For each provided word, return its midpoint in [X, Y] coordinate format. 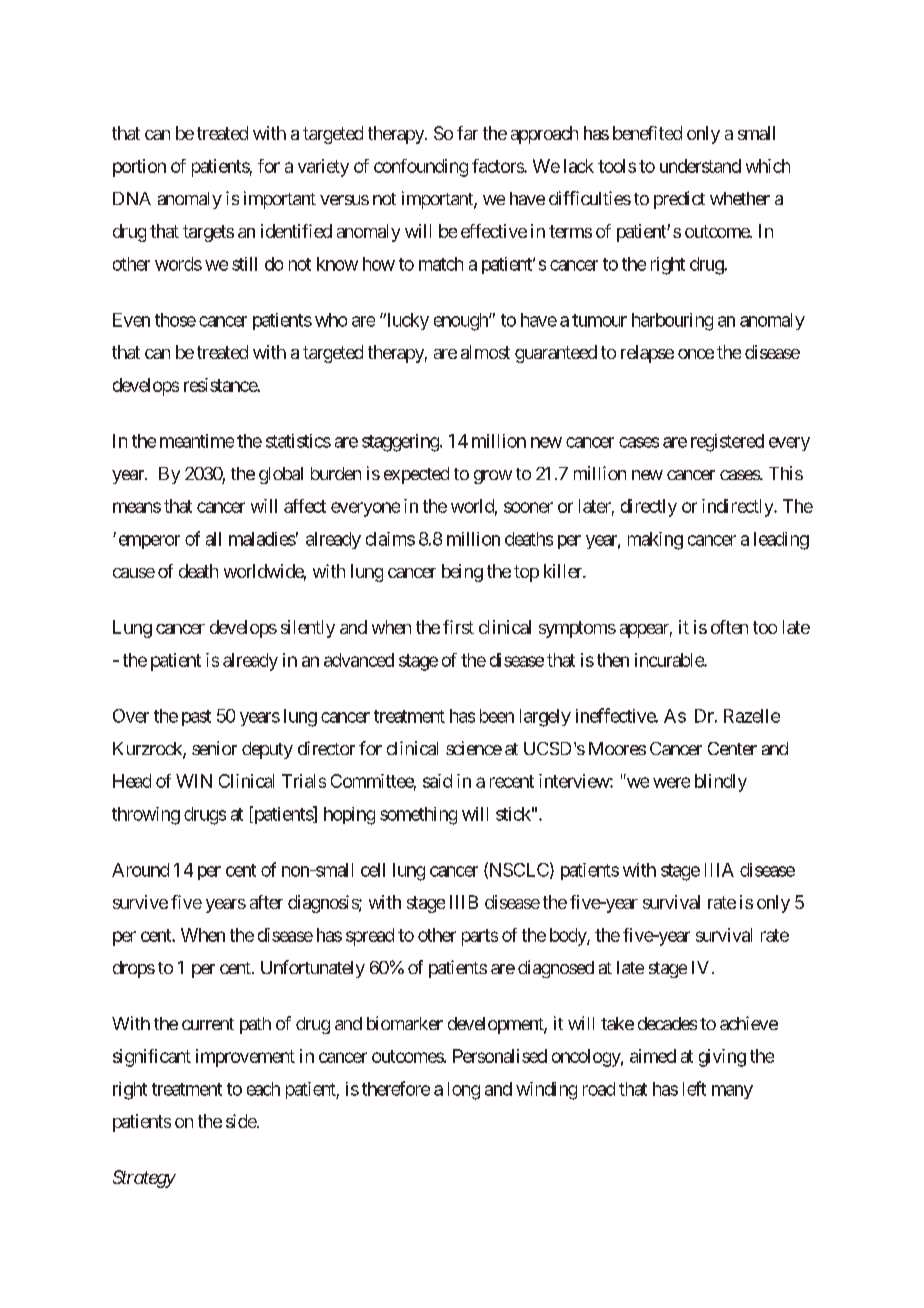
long [464, 1091]
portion [139, 168]
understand [700, 166]
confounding [421, 168]
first [458, 627]
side [241, 1121]
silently [308, 629]
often [729, 627]
